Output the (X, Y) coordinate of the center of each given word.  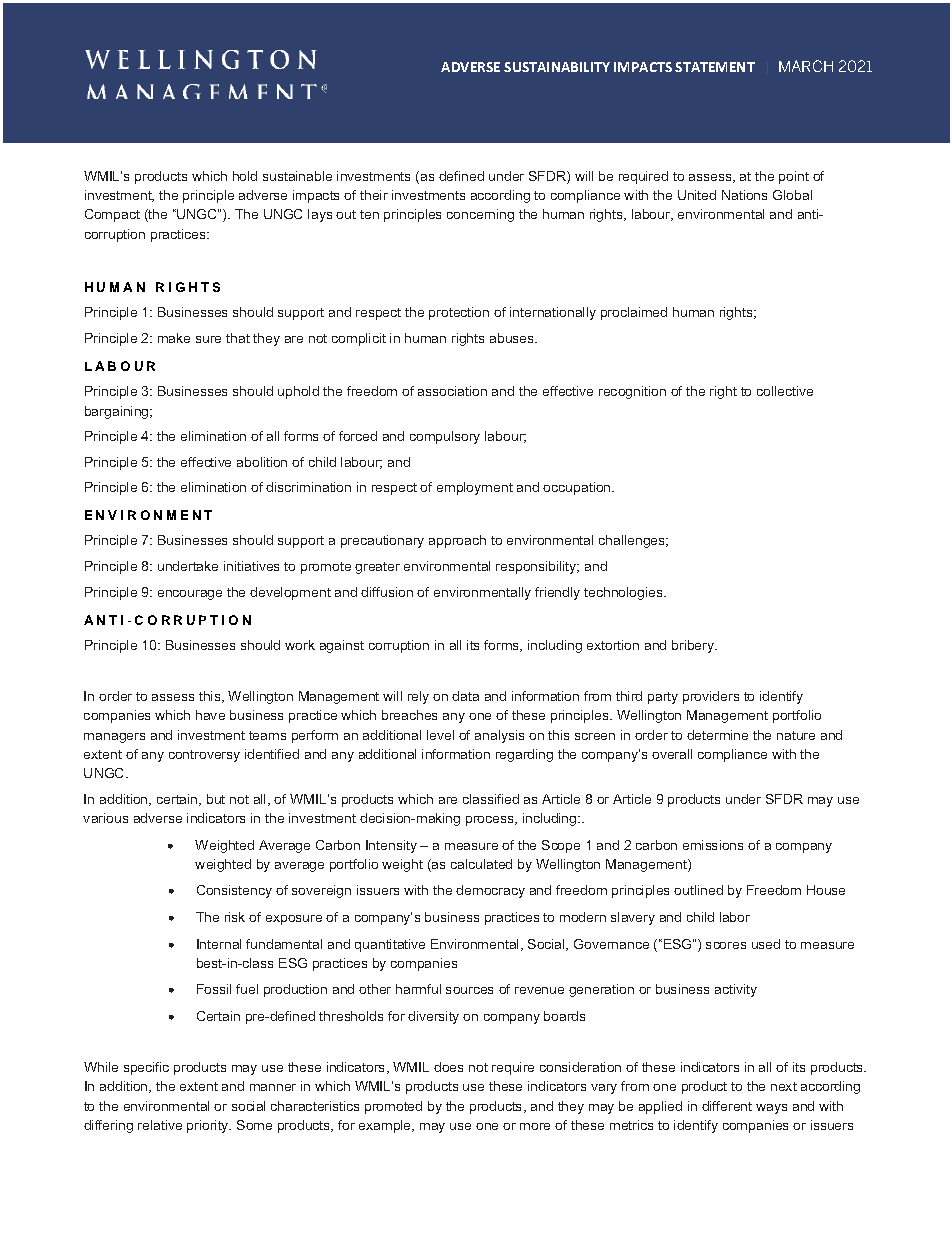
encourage (190, 595)
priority (209, 1126)
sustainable (297, 176)
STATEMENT (715, 67)
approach (457, 541)
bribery (694, 646)
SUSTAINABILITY (557, 67)
